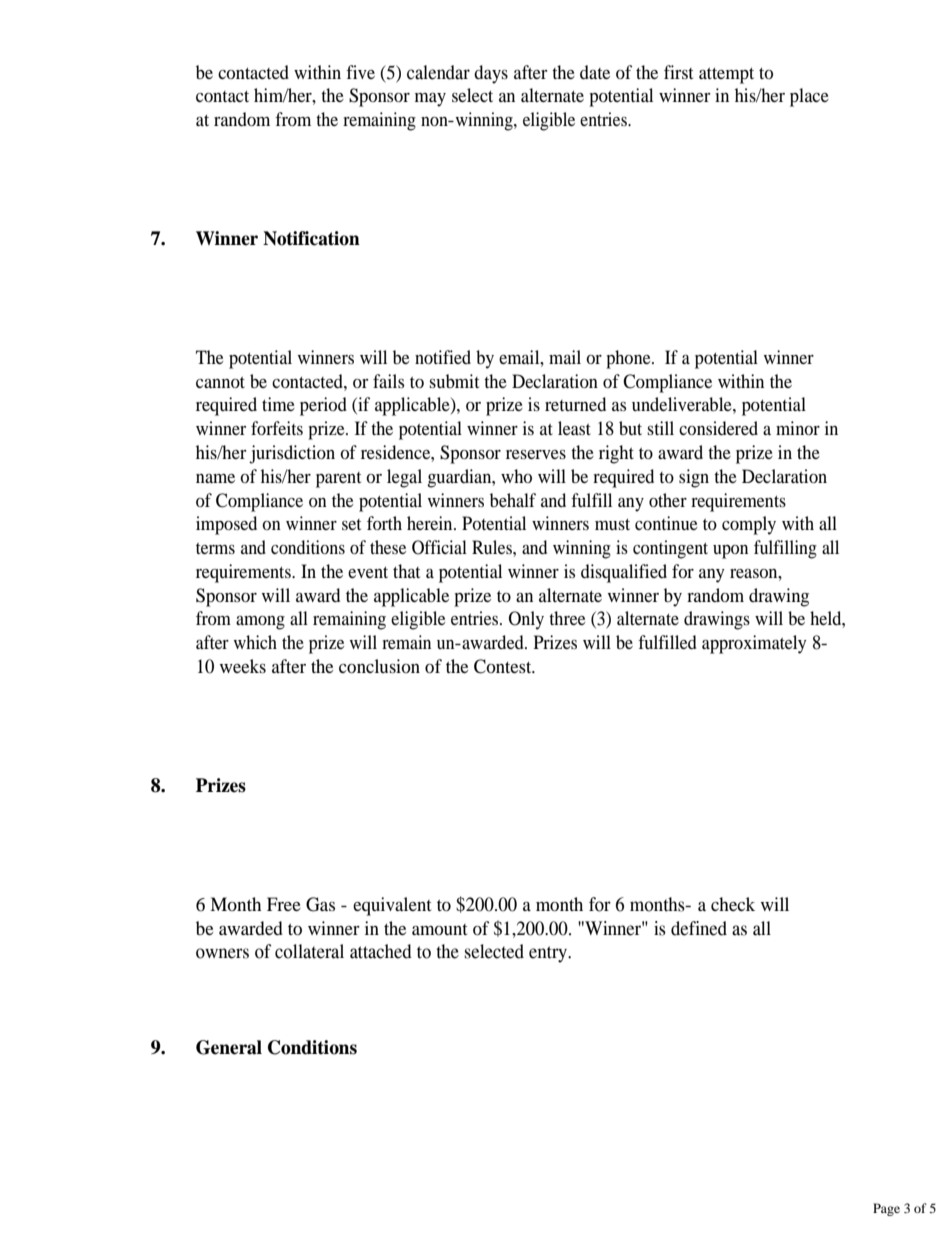 The image size is (952, 1233). I want to click on entry, so click(549, 954).
